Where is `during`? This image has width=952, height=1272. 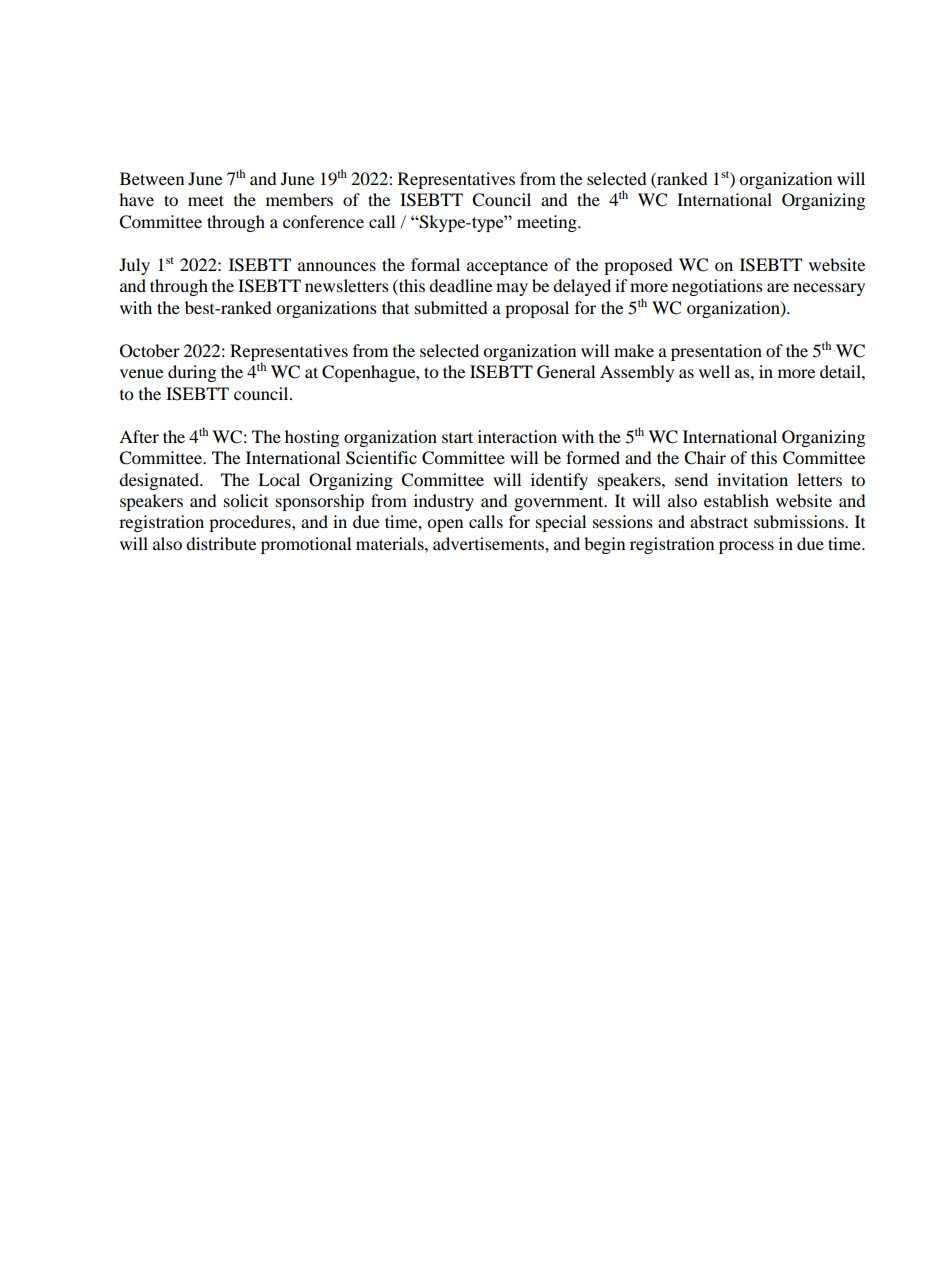
during is located at coordinates (192, 373).
